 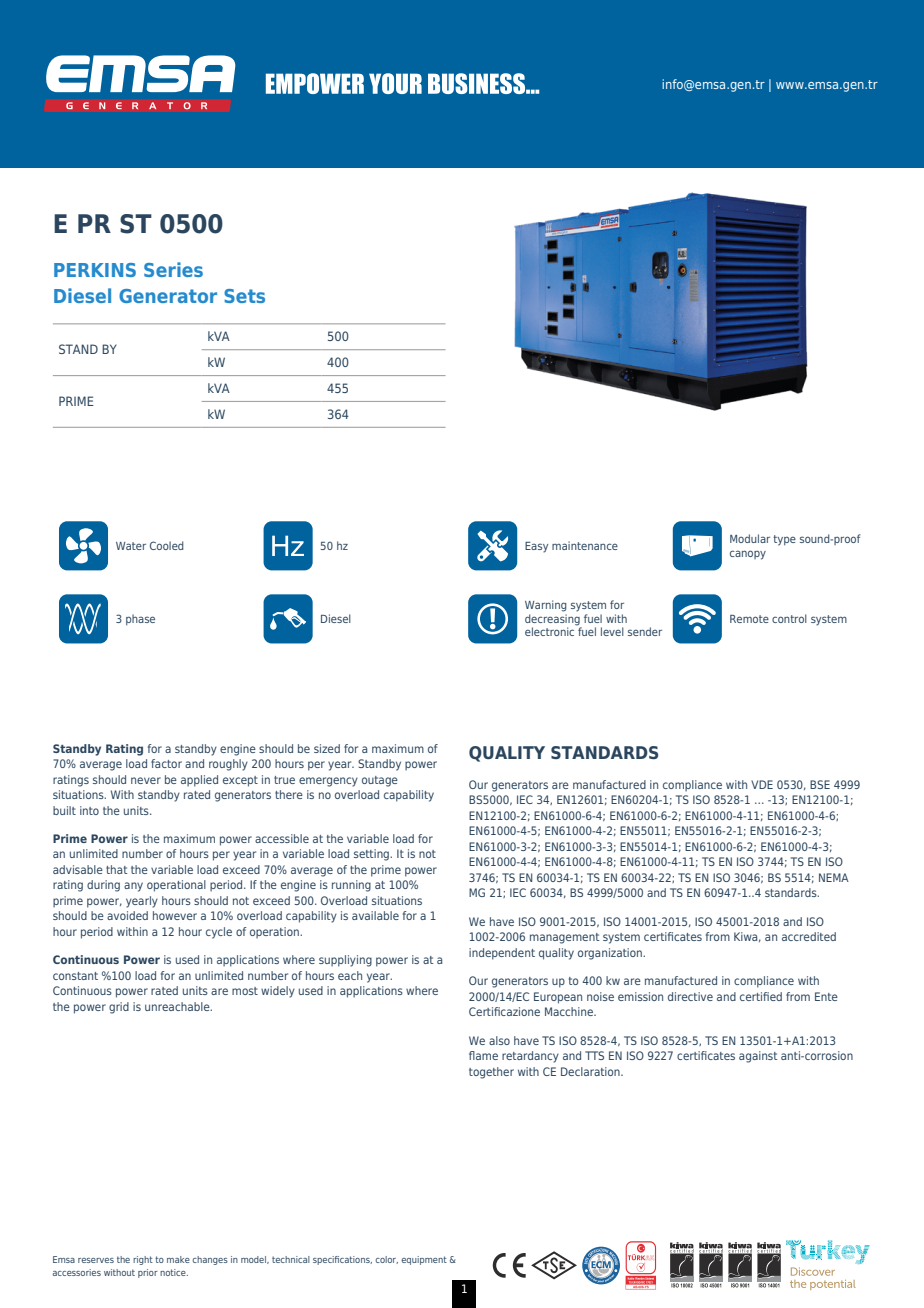 What do you see at coordinates (546, 606) in the document?
I see `Warning` at bounding box center [546, 606].
